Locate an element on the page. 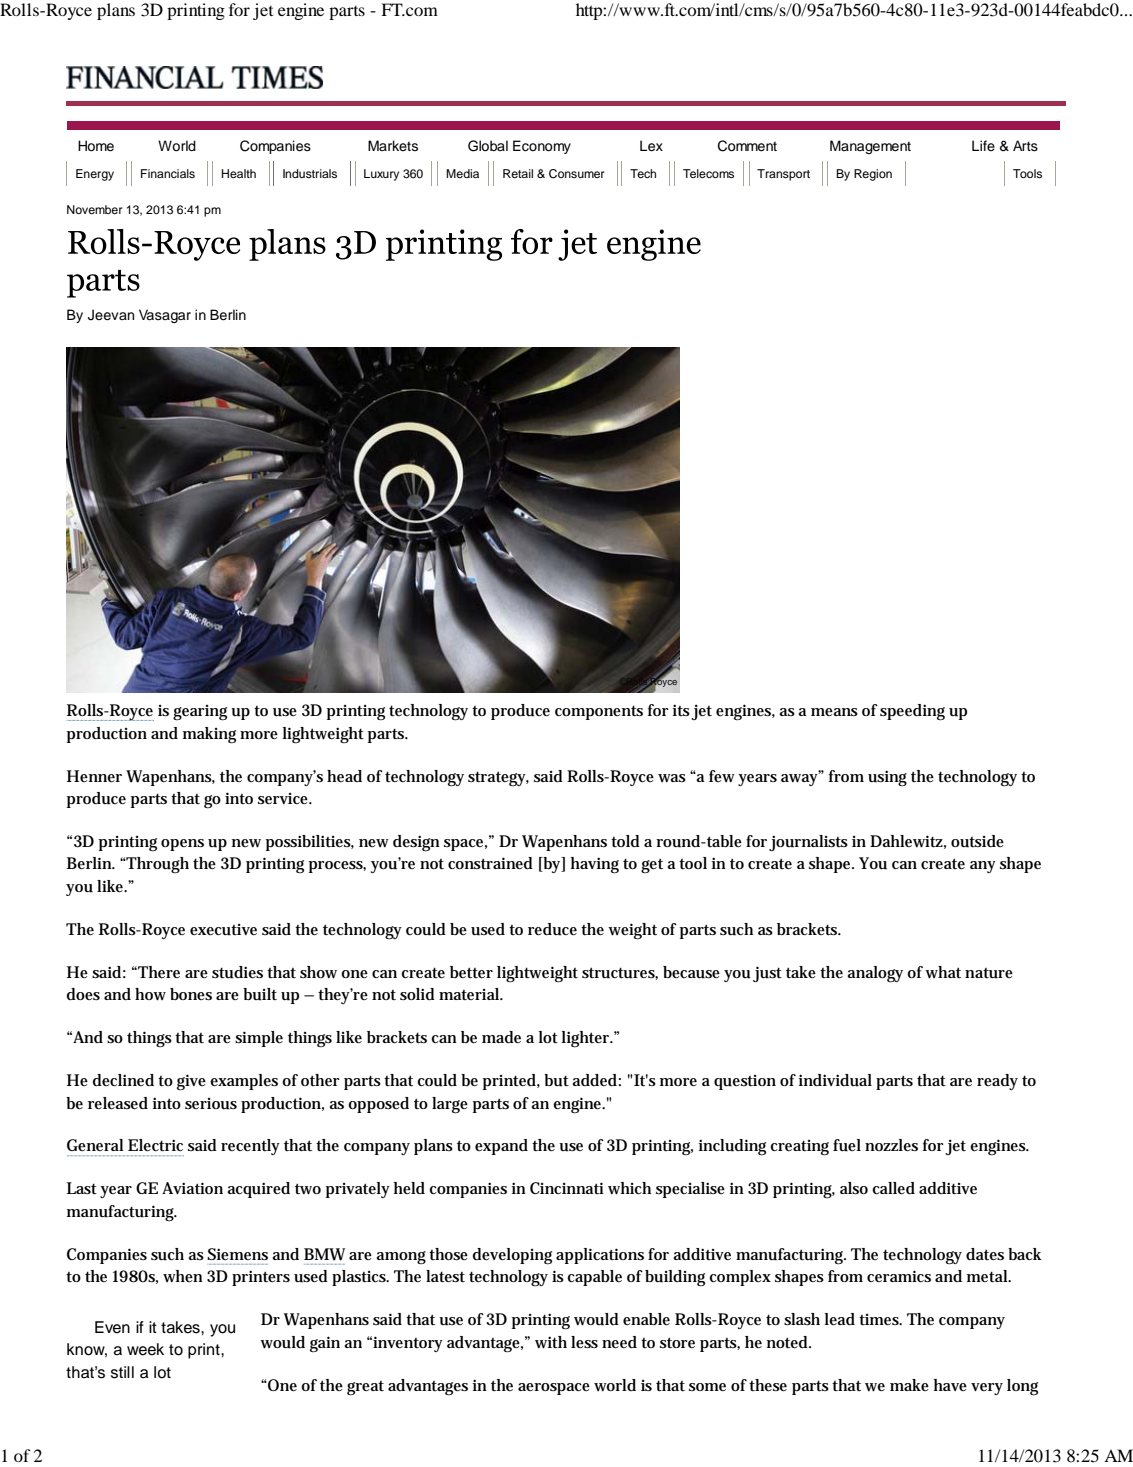 This document has width=1133, height=1467. Financials is located at coordinates (168, 173).
